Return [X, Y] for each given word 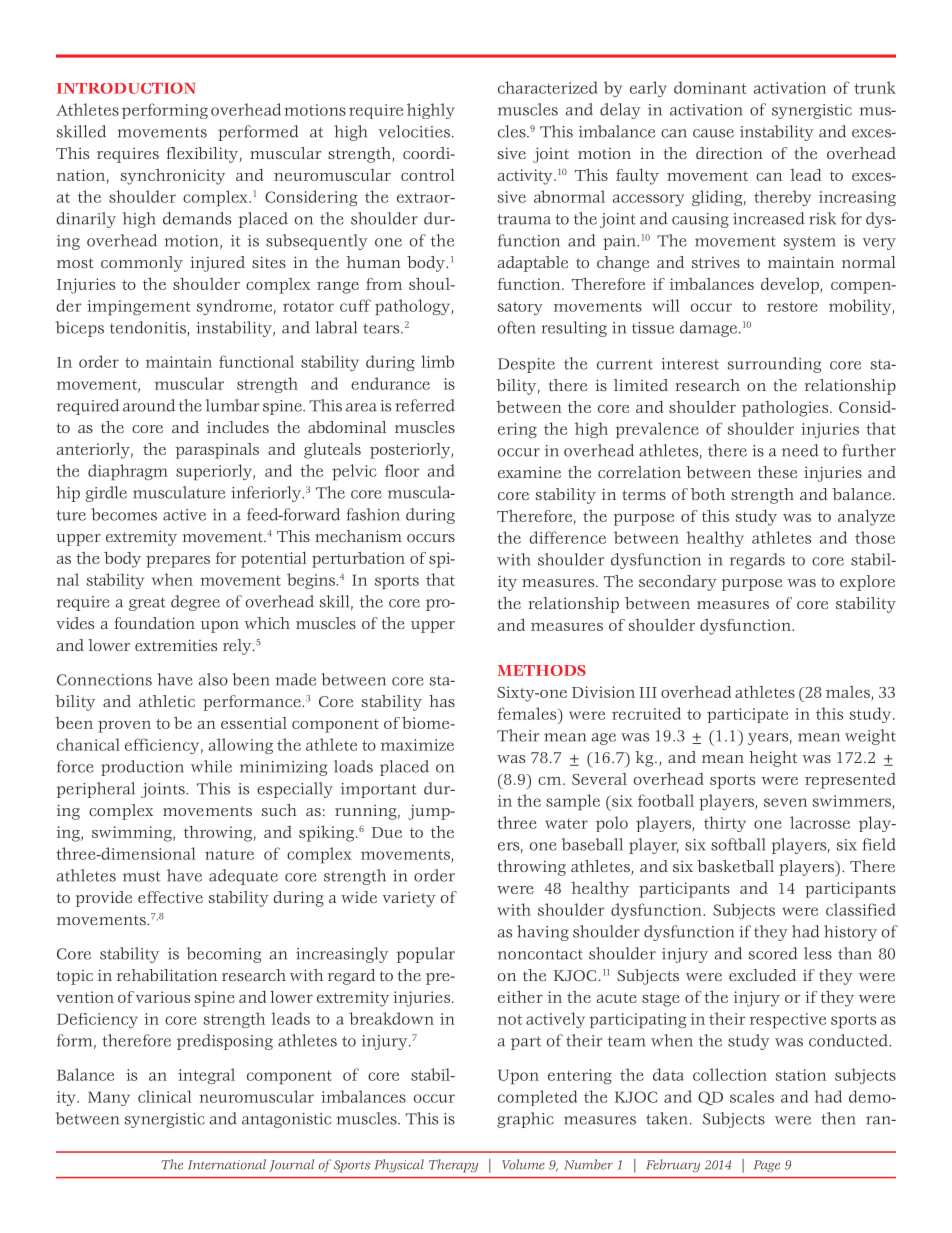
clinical [165, 1096]
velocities [414, 131]
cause [713, 133]
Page [767, 1166]
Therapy [453, 1166]
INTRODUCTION [126, 88]
